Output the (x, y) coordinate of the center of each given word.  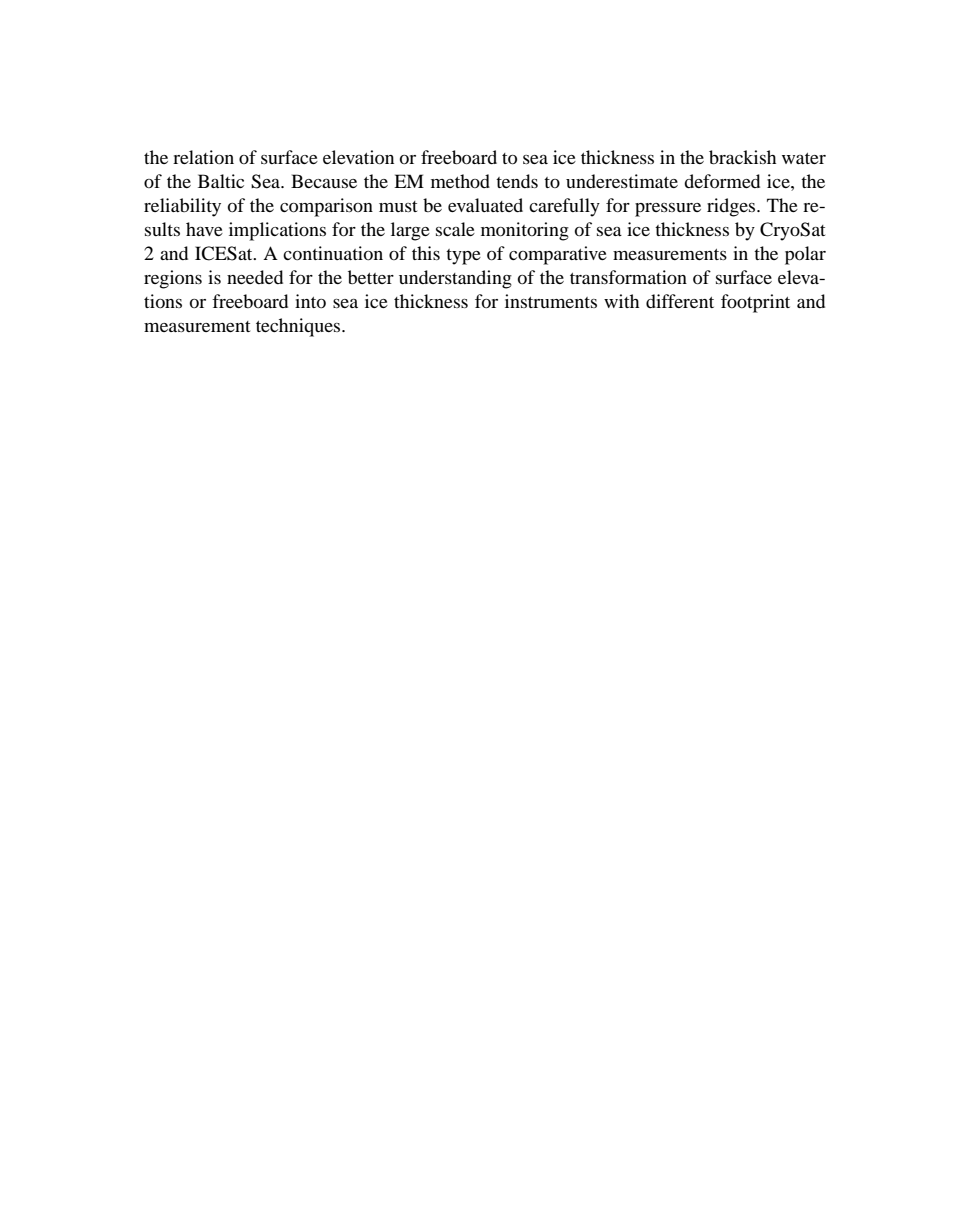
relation (203, 157)
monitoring (525, 231)
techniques (299, 327)
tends (517, 181)
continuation (333, 253)
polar (805, 255)
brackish (742, 157)
